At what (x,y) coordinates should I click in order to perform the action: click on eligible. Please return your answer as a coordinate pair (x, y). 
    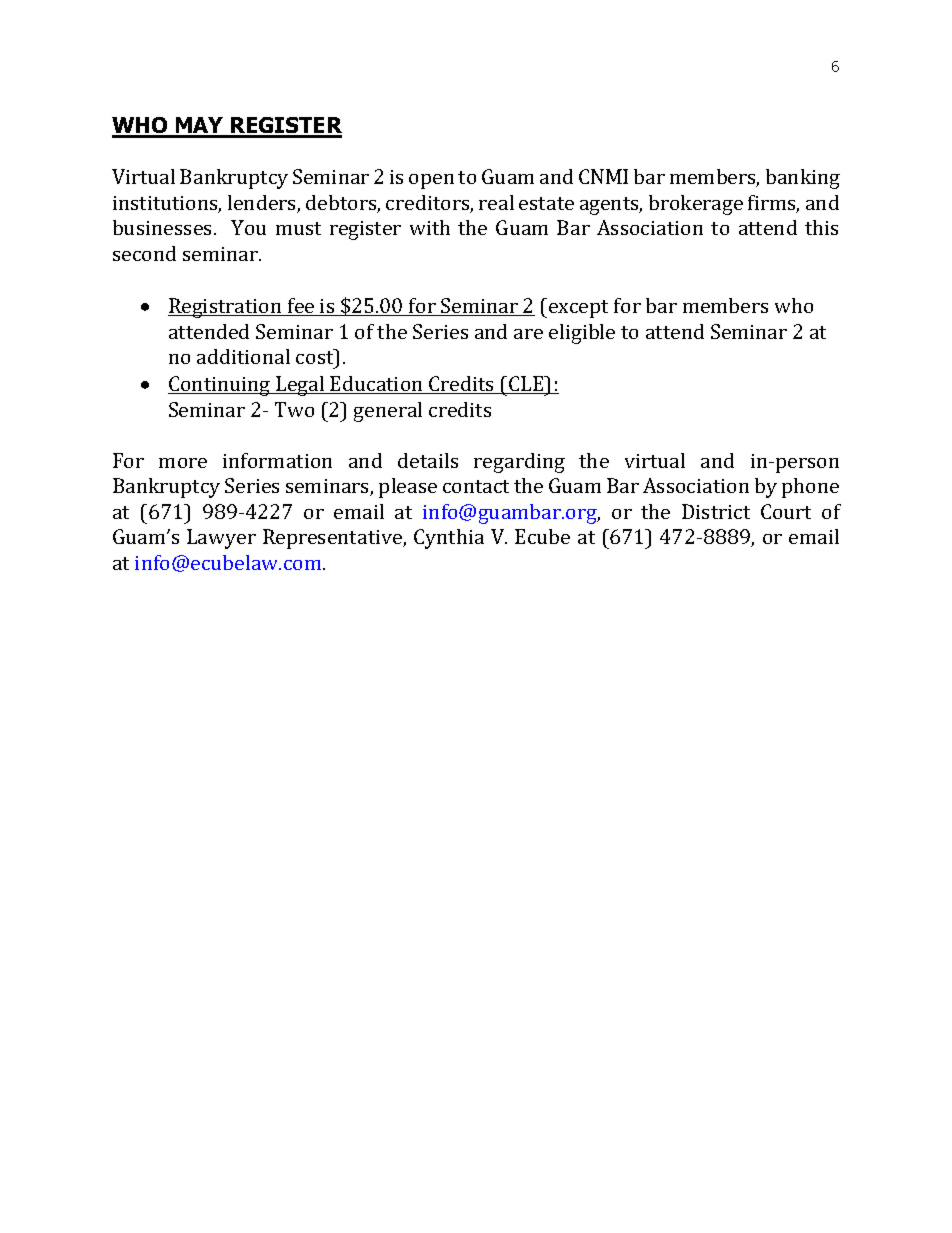
    Looking at the image, I should click on (582, 334).
